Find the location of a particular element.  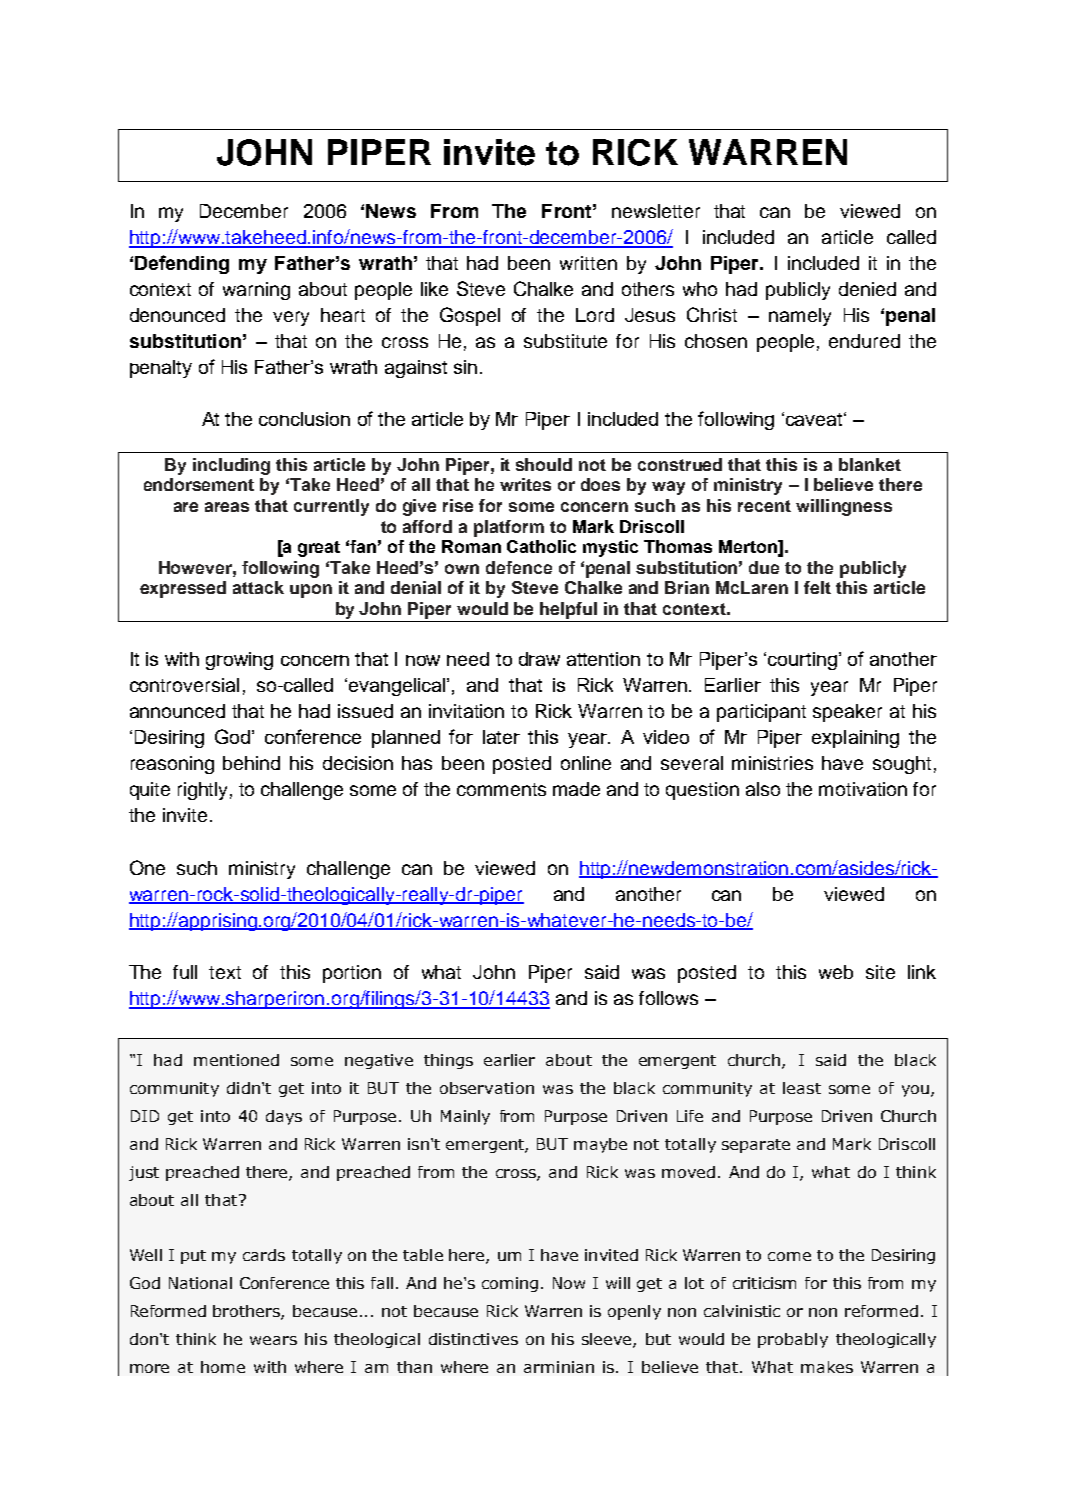

writes is located at coordinates (525, 484).
